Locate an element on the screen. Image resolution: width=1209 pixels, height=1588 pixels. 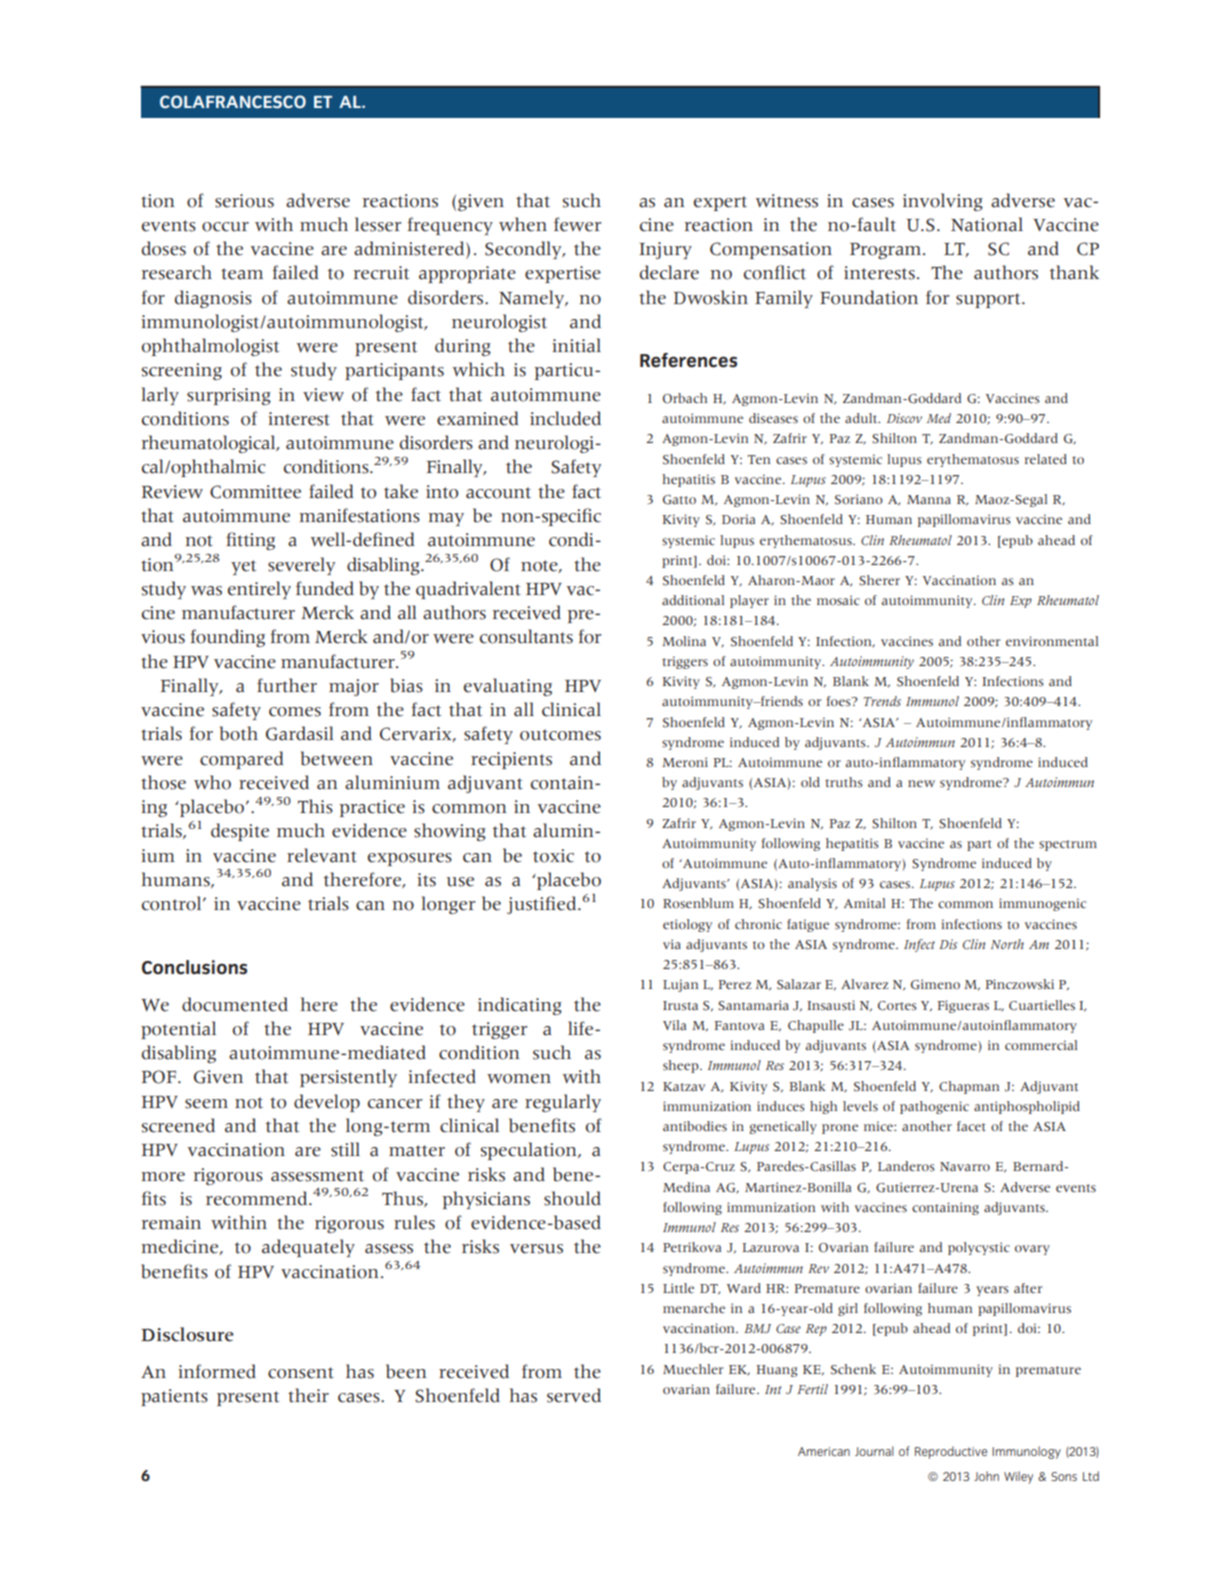
their is located at coordinates (308, 1395).
